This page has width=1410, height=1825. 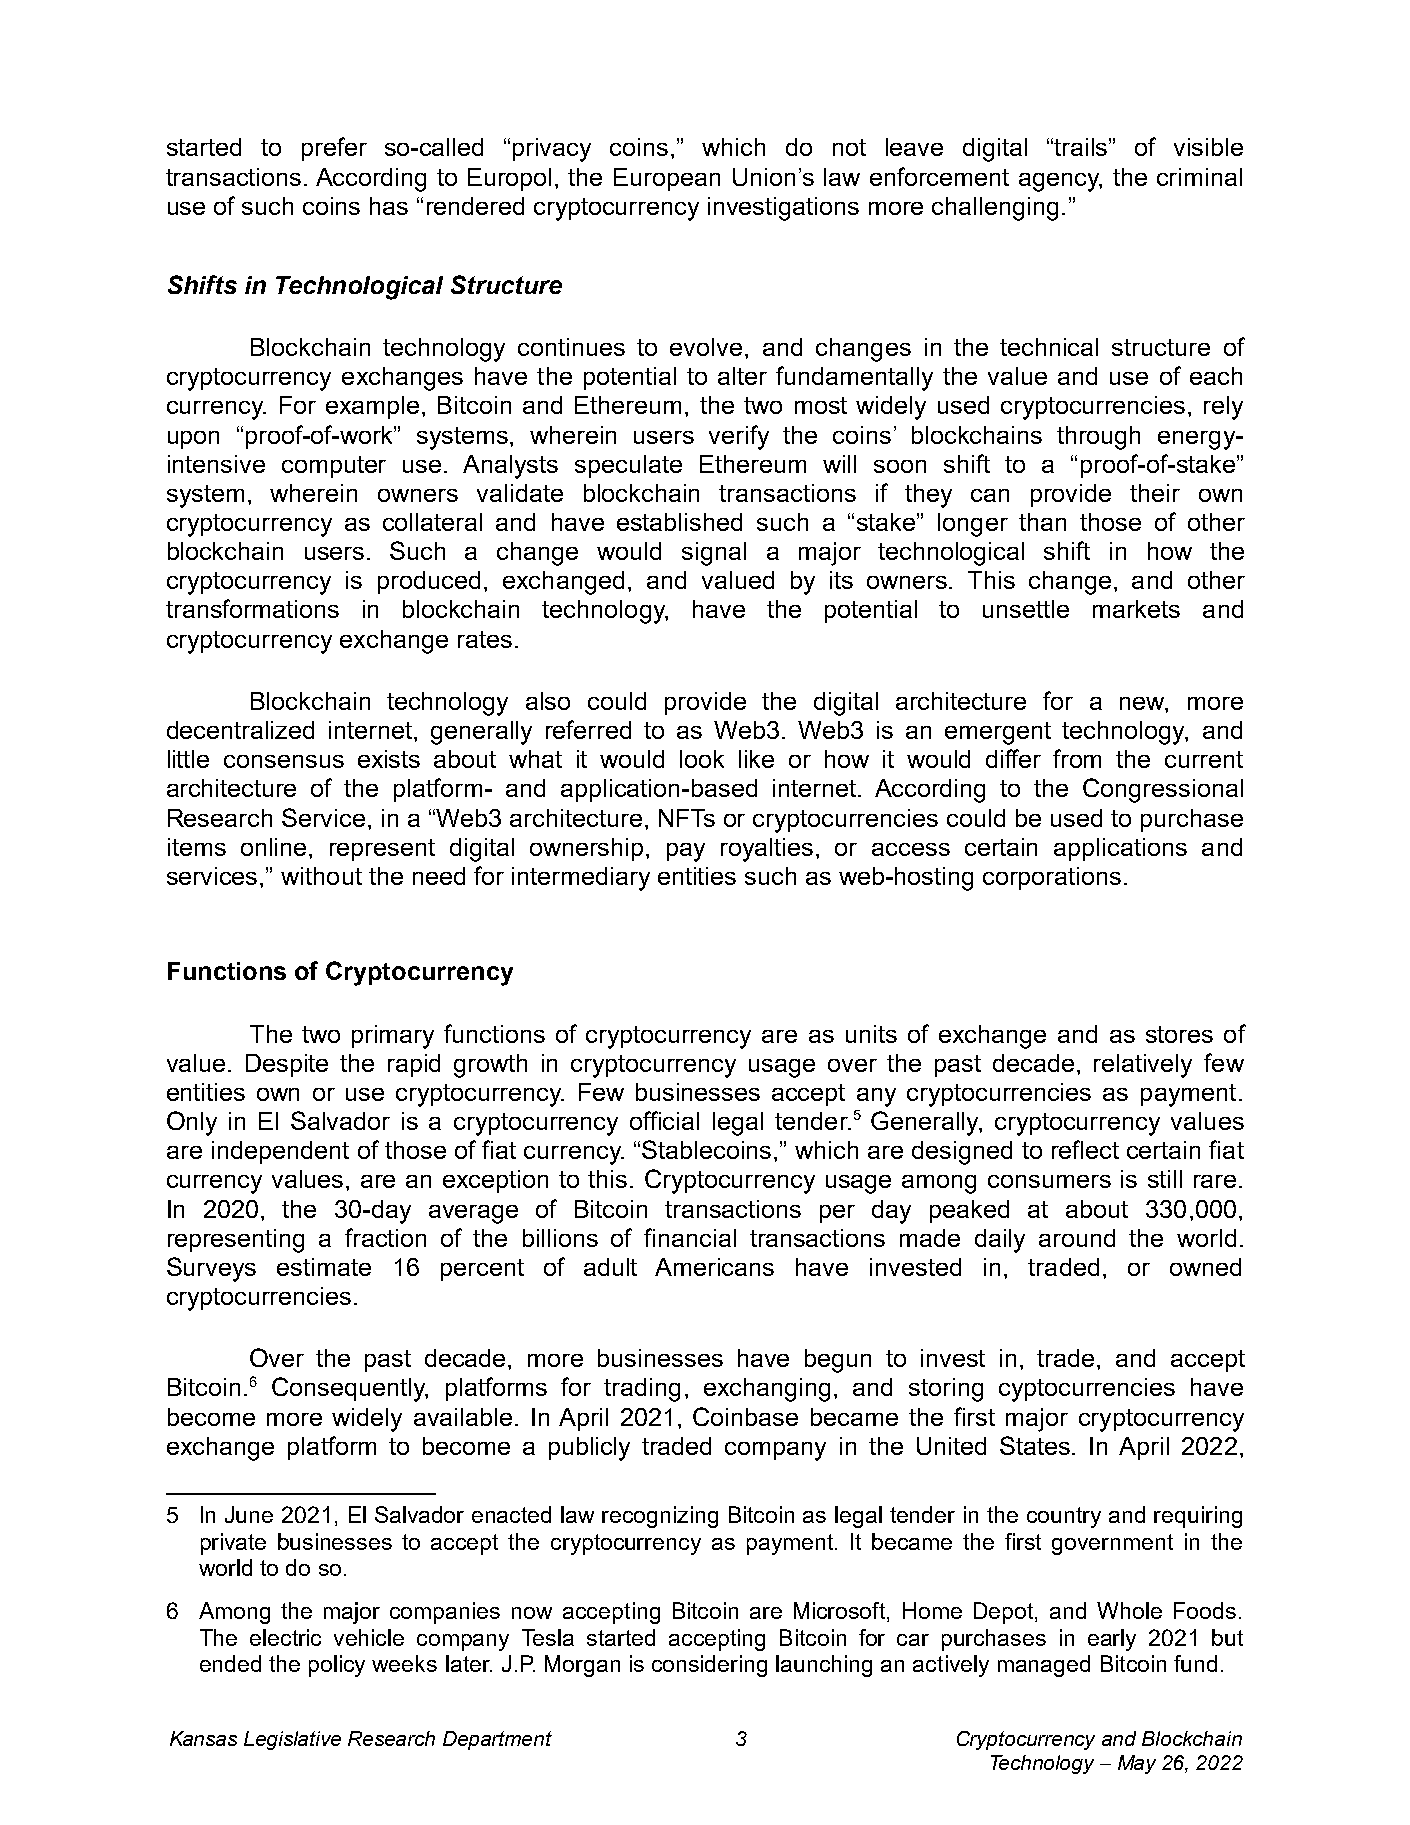 I want to click on from, so click(x=1077, y=758).
